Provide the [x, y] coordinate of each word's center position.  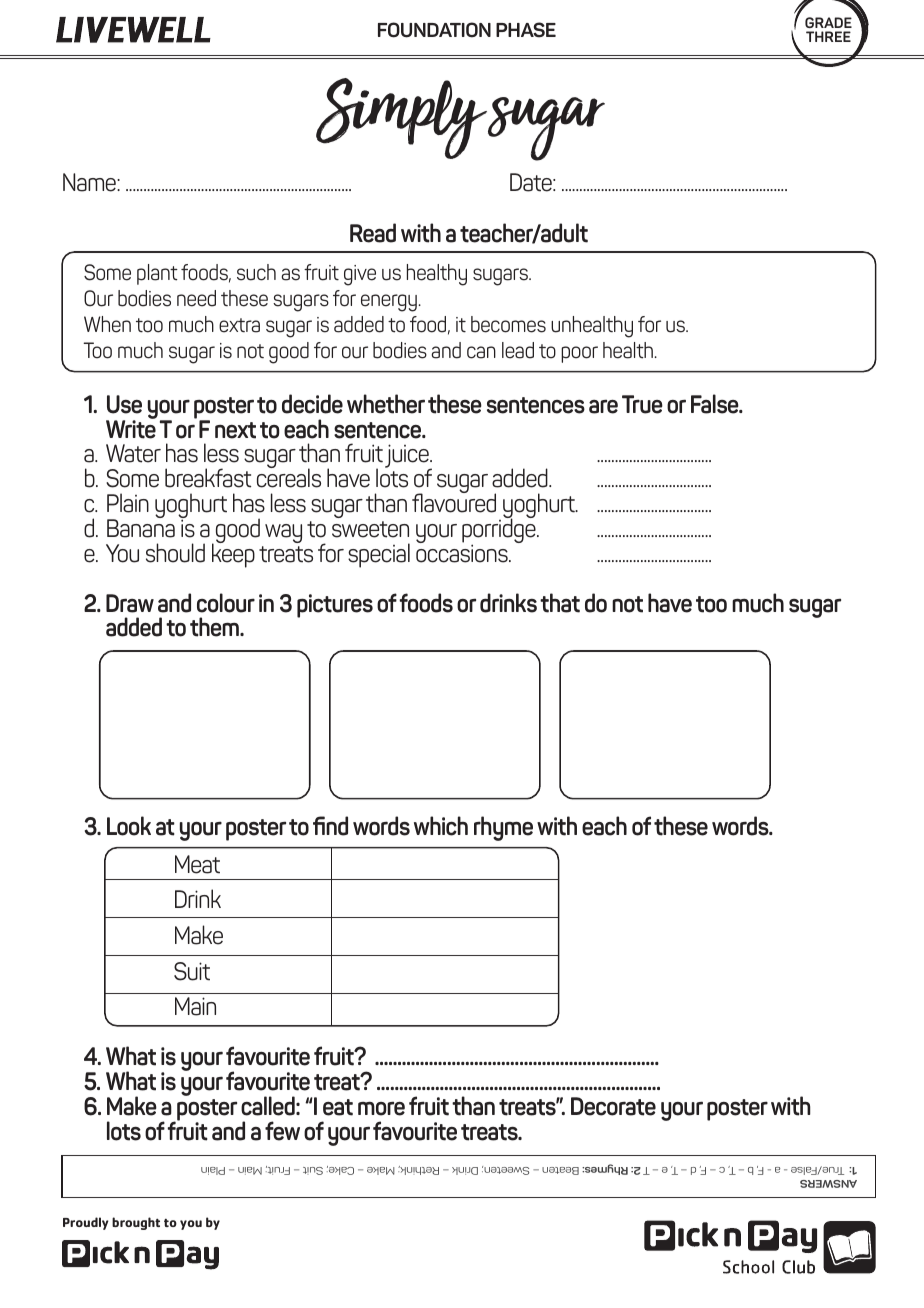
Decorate [613, 1106]
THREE [828, 36]
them [215, 627]
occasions [463, 553]
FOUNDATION [434, 30]
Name [90, 182]
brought [136, 1223]
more [381, 1108]
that [560, 603]
